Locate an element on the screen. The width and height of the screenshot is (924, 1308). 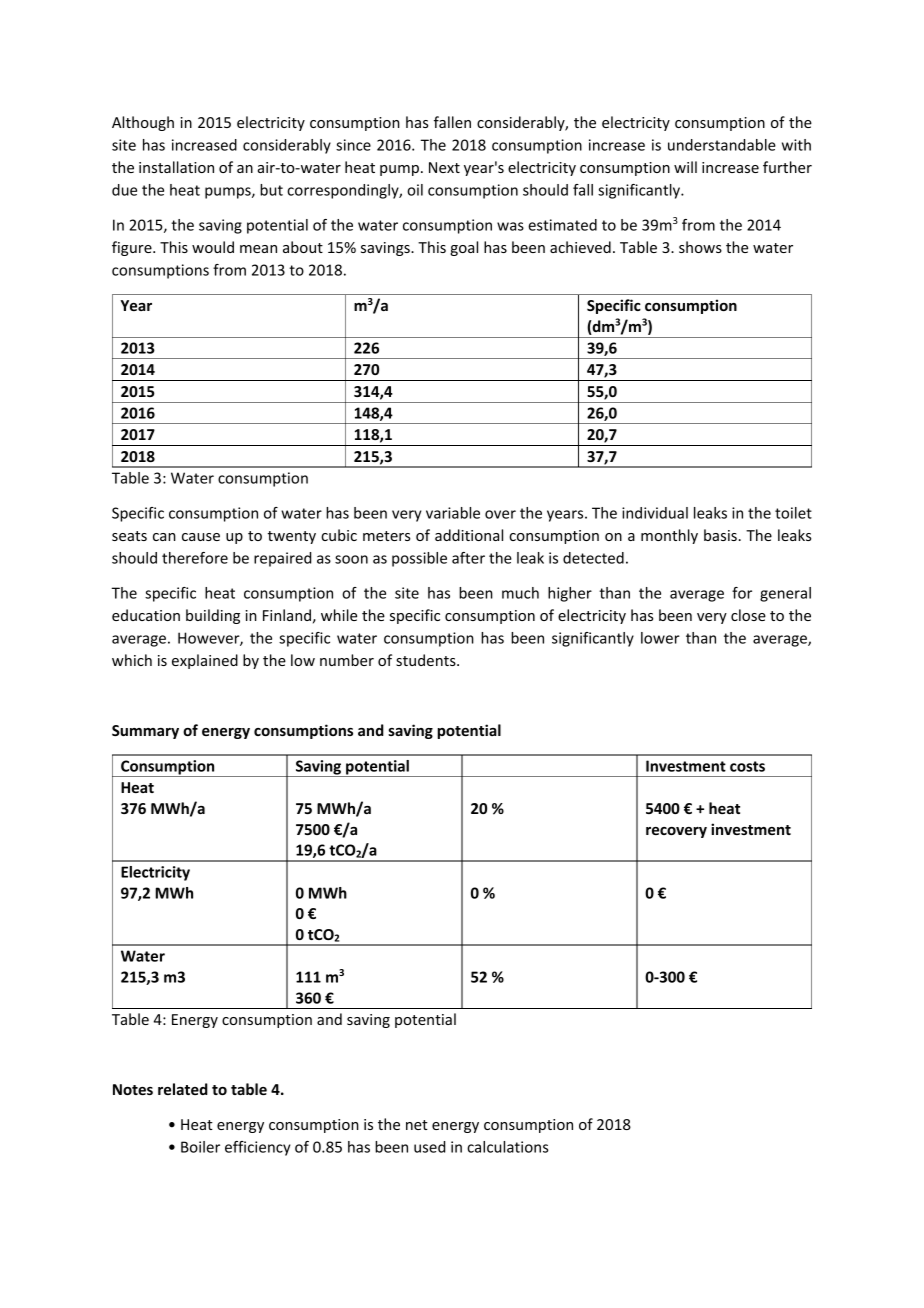
building is located at coordinates (213, 616).
